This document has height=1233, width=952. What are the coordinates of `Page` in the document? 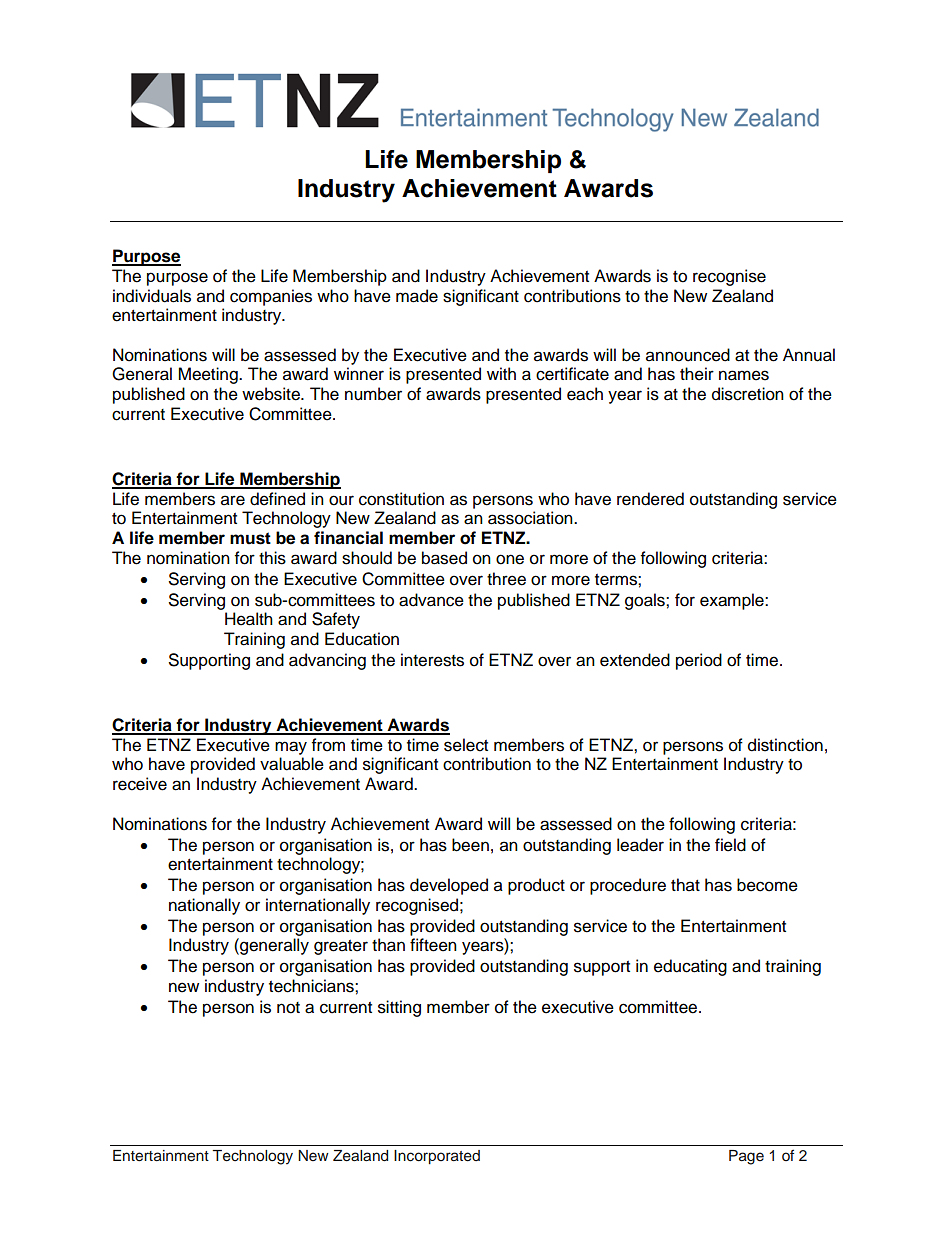 It's located at (746, 1157).
